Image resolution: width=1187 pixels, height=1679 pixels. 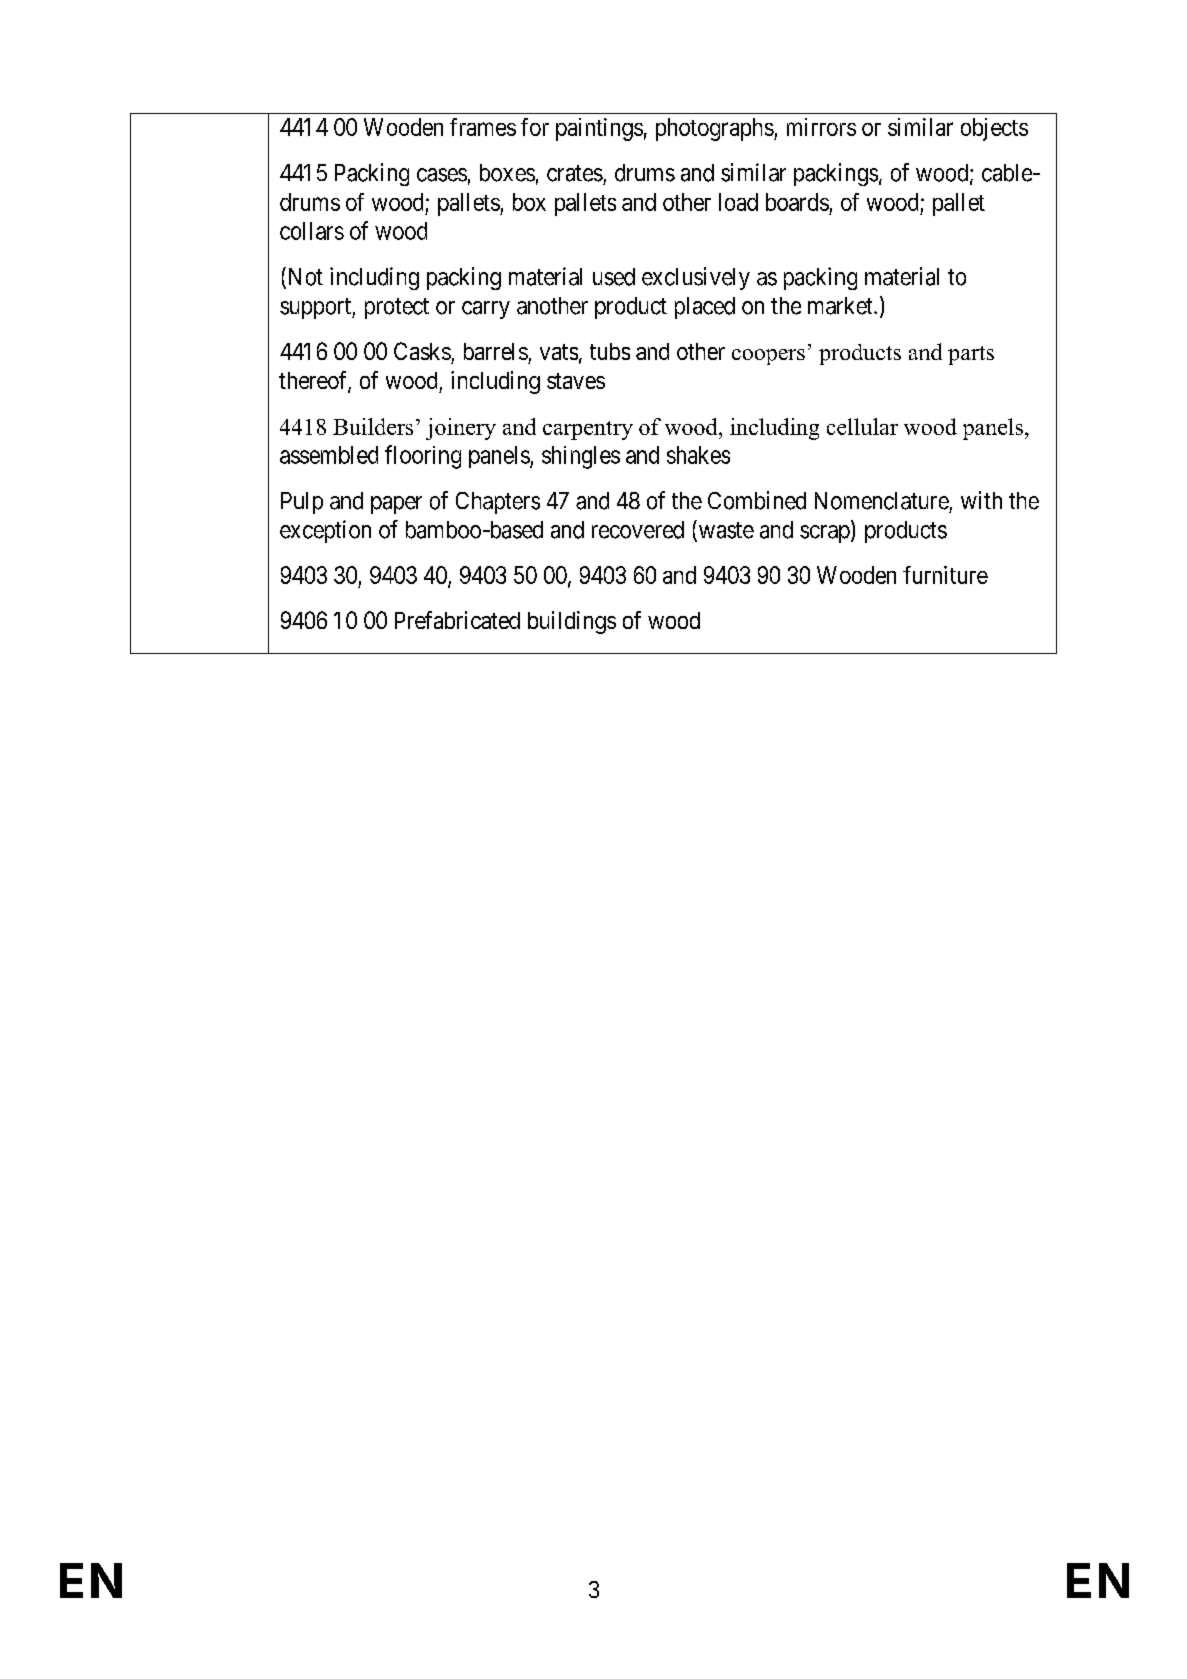 What do you see at coordinates (572, 622) in the page?
I see `buildings` at bounding box center [572, 622].
